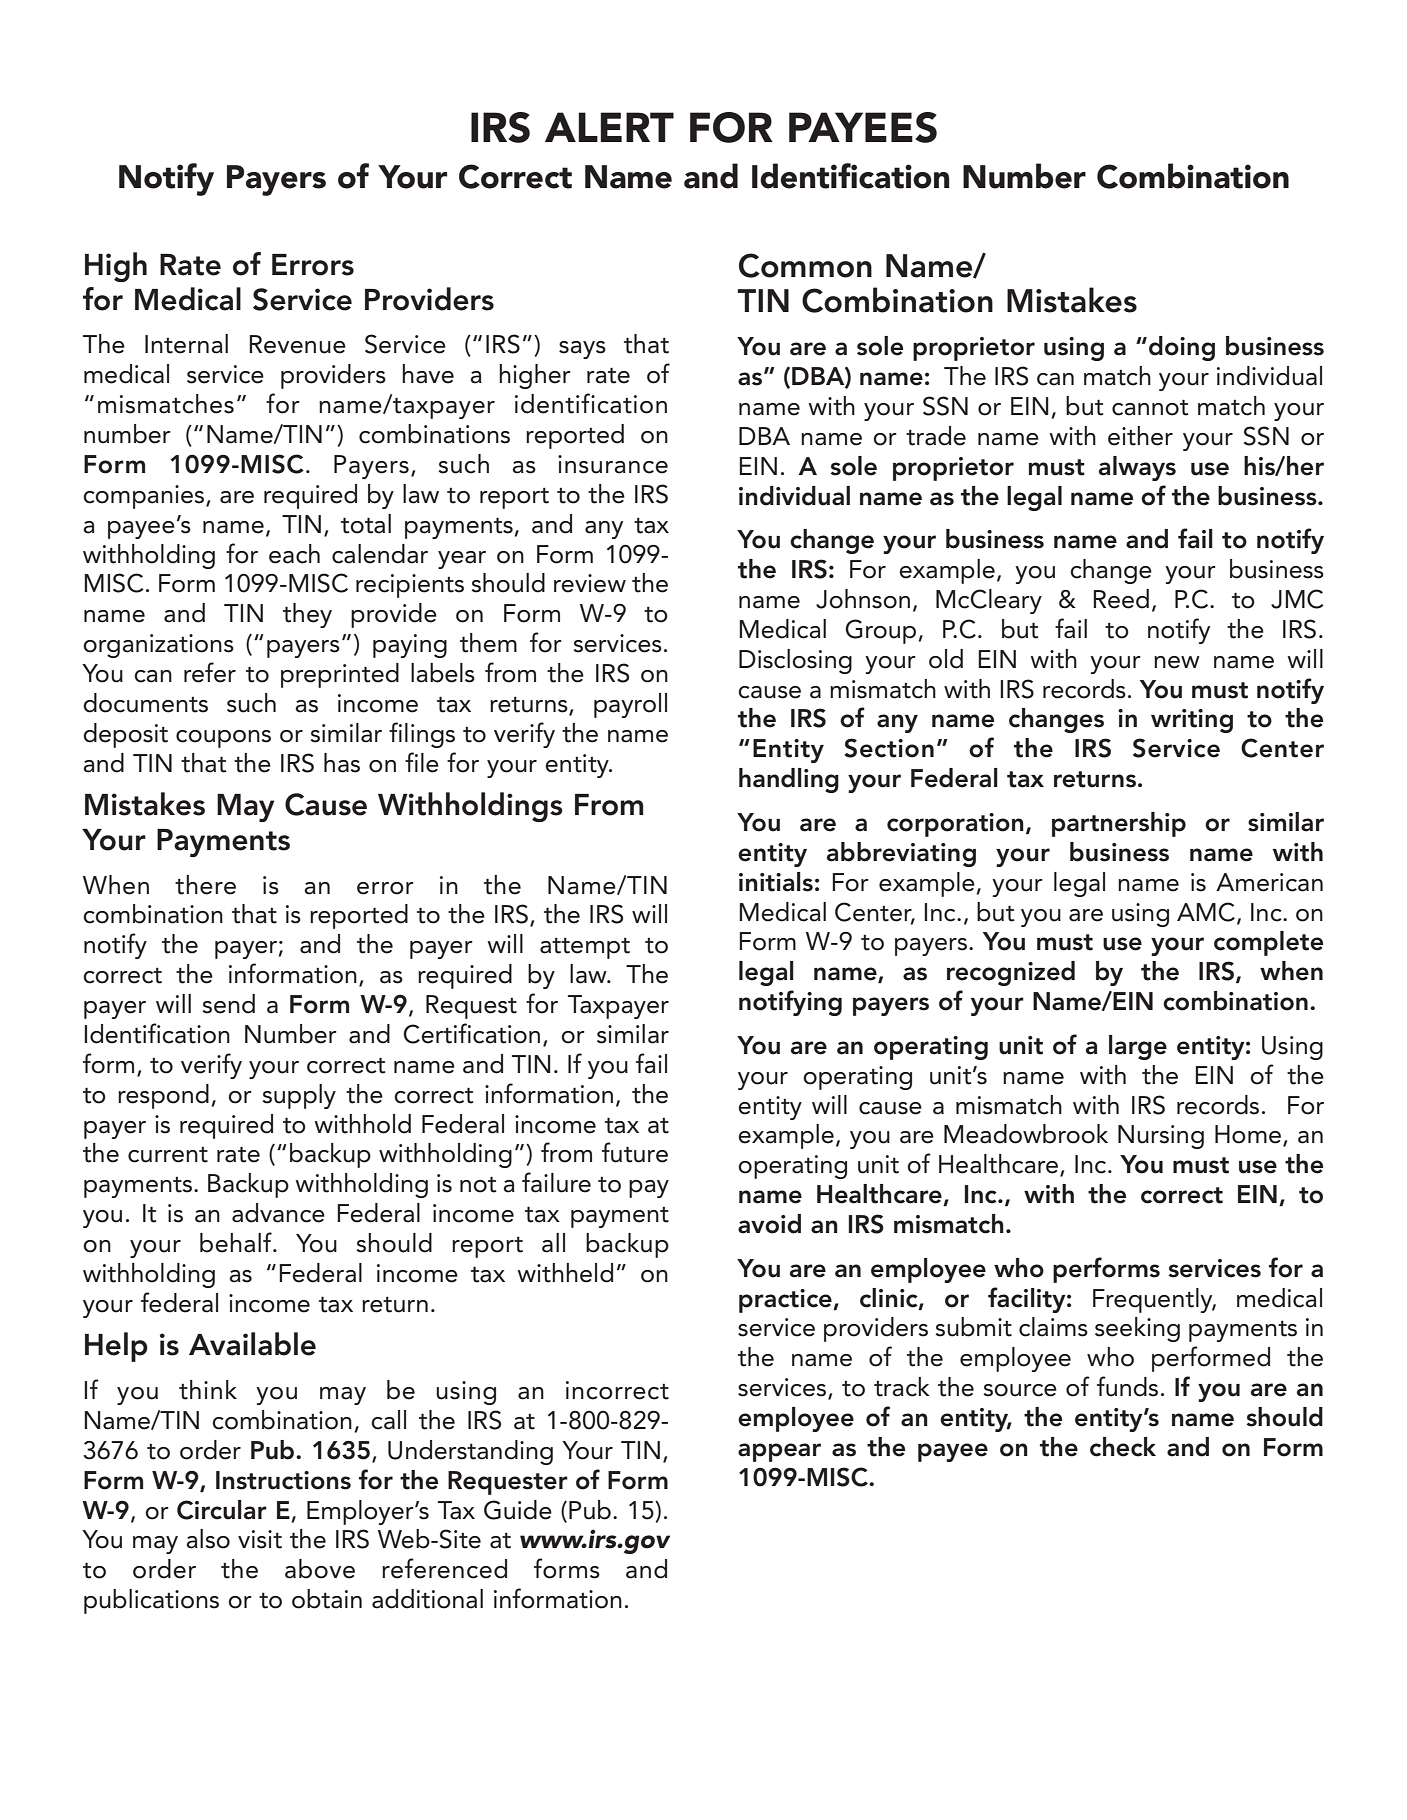 The image size is (1407, 1820). What do you see at coordinates (609, 127) in the page?
I see `ALERT` at bounding box center [609, 127].
